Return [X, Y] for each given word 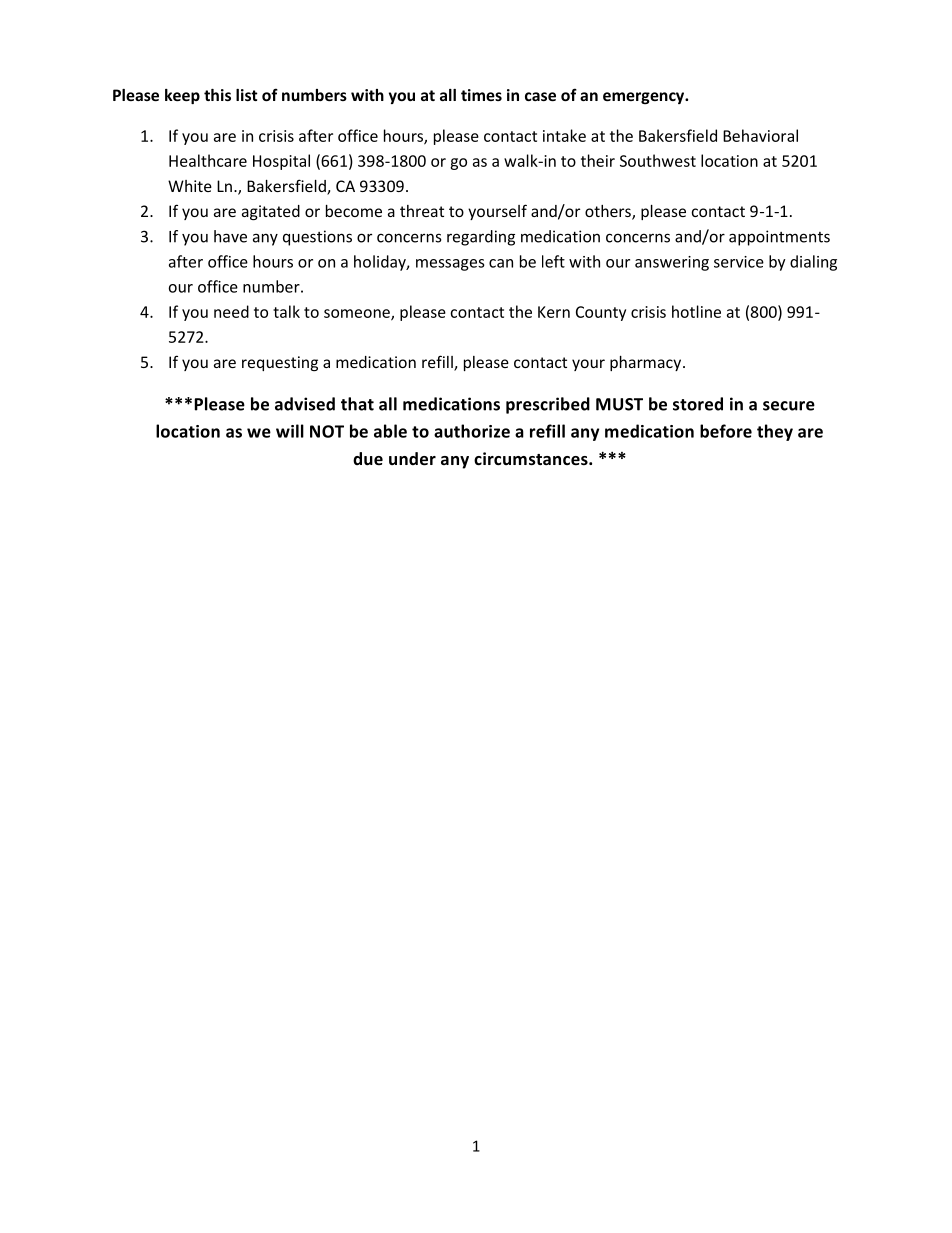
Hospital [281, 162]
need [231, 311]
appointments [779, 238]
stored [698, 404]
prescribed [548, 405]
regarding [481, 238]
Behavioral [760, 135]
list [247, 95]
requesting [280, 363]
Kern [554, 312]
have [230, 236]
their [598, 160]
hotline [696, 311]
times [481, 95]
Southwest [658, 160]
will [290, 431]
